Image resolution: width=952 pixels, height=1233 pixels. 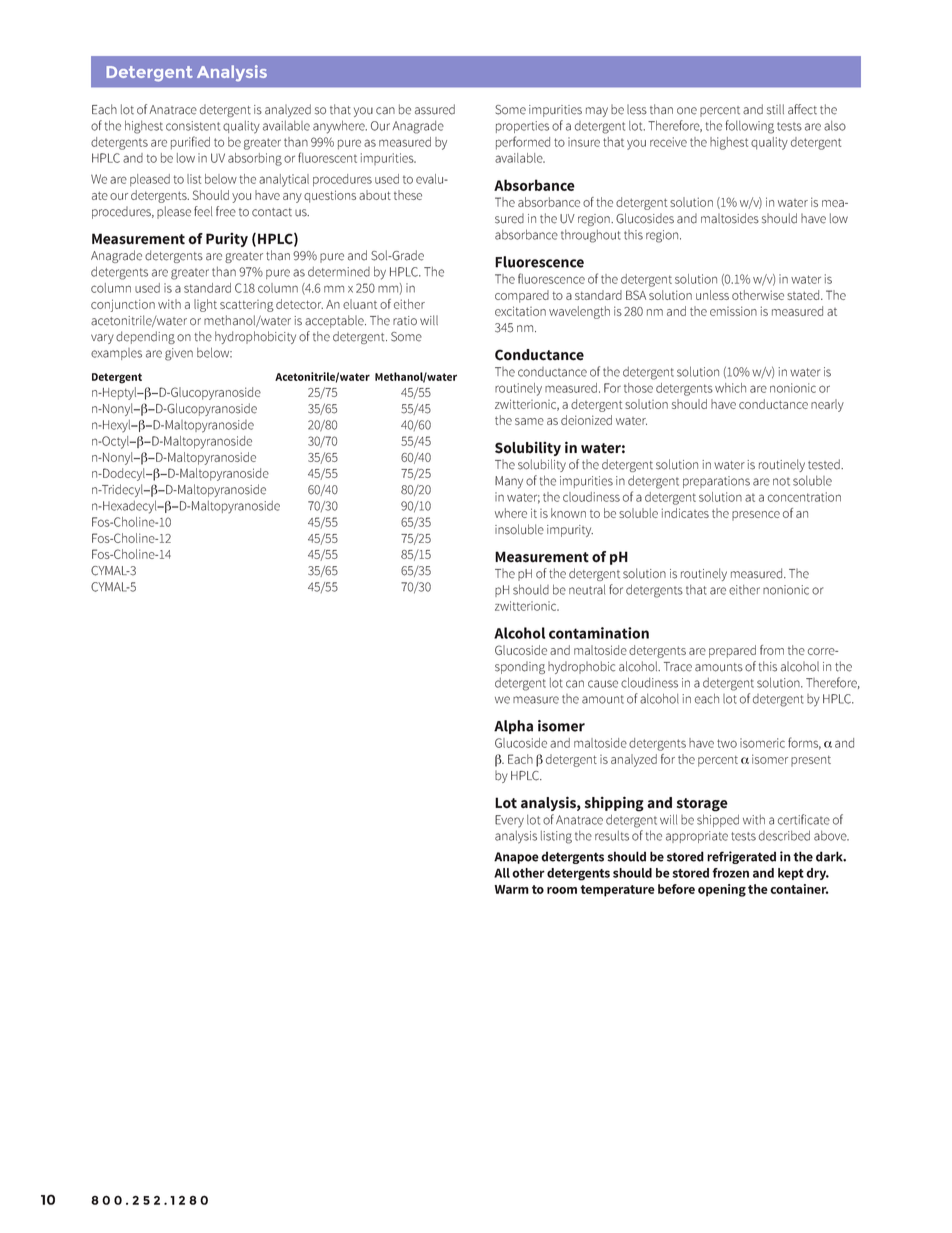 What do you see at coordinates (509, 482) in the document?
I see `Many` at bounding box center [509, 482].
